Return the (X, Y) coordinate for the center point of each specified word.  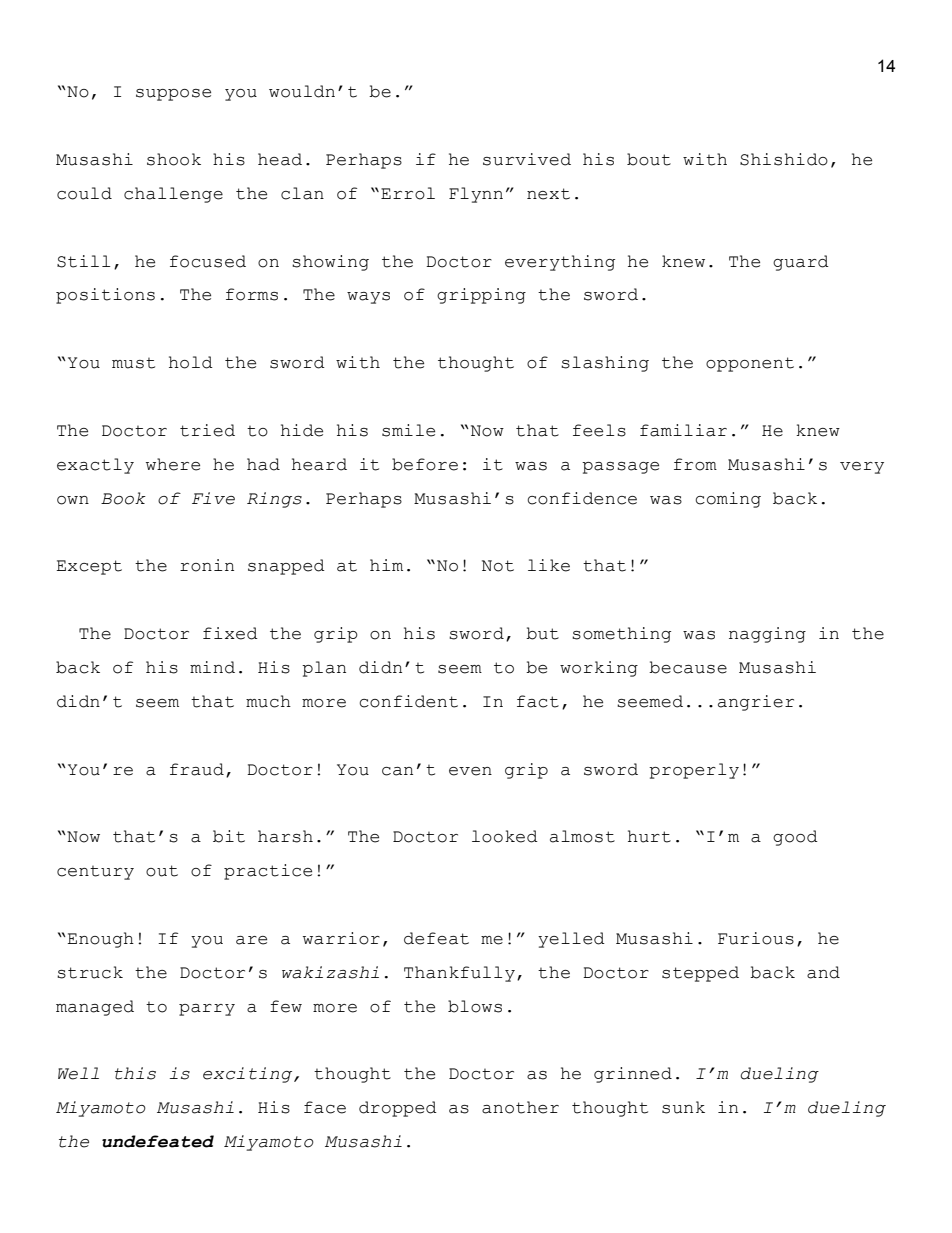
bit (229, 836)
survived (527, 159)
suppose (173, 95)
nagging (767, 635)
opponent (750, 364)
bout (649, 159)
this (135, 1073)
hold (191, 362)
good (795, 838)
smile (408, 430)
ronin (207, 565)
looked (505, 836)
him (386, 565)
